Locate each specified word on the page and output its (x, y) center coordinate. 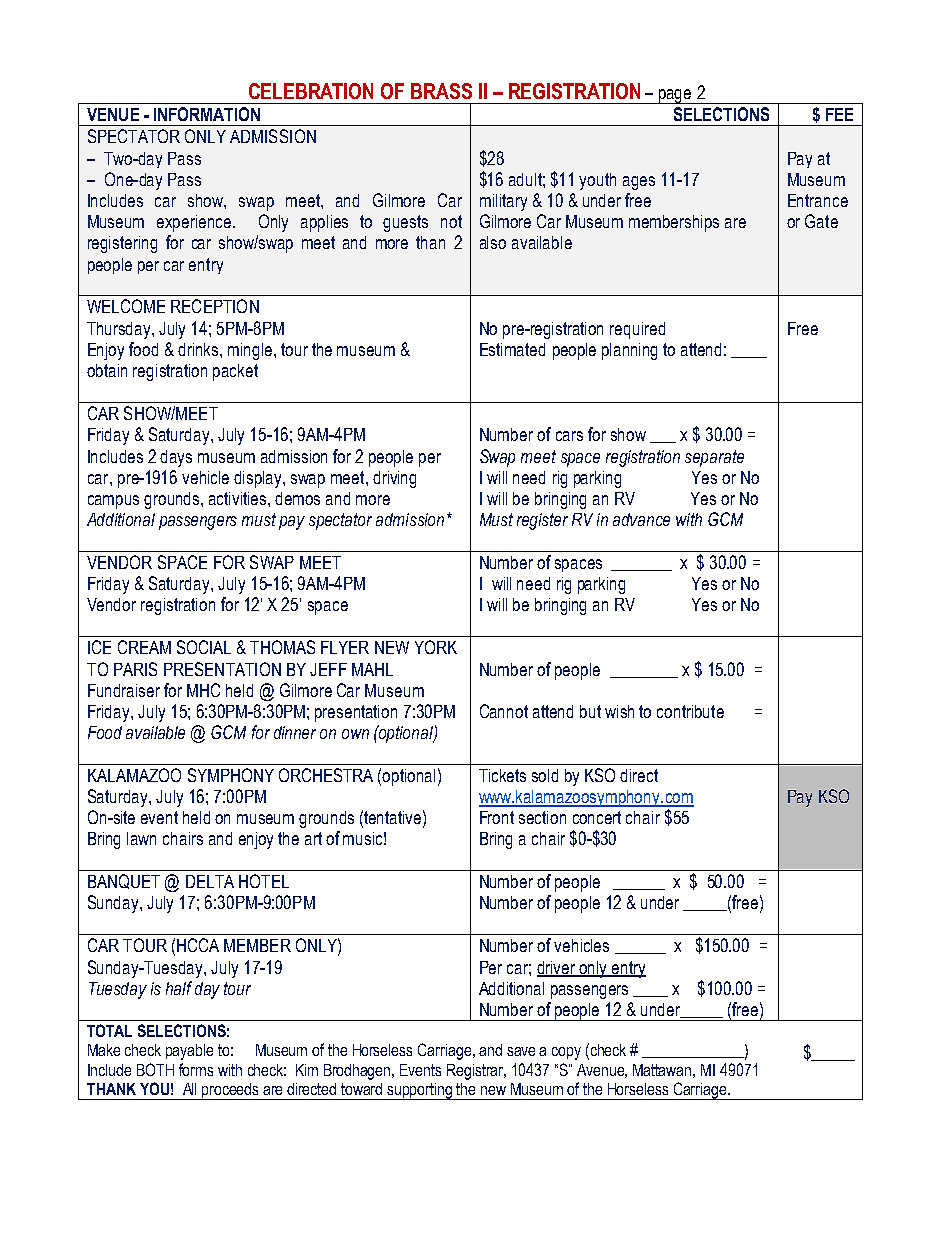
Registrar (476, 1072)
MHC (203, 690)
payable (189, 1052)
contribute (690, 711)
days (176, 458)
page (675, 96)
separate (714, 458)
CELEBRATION (311, 91)
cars (569, 436)
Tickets (502, 775)
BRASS (441, 91)
